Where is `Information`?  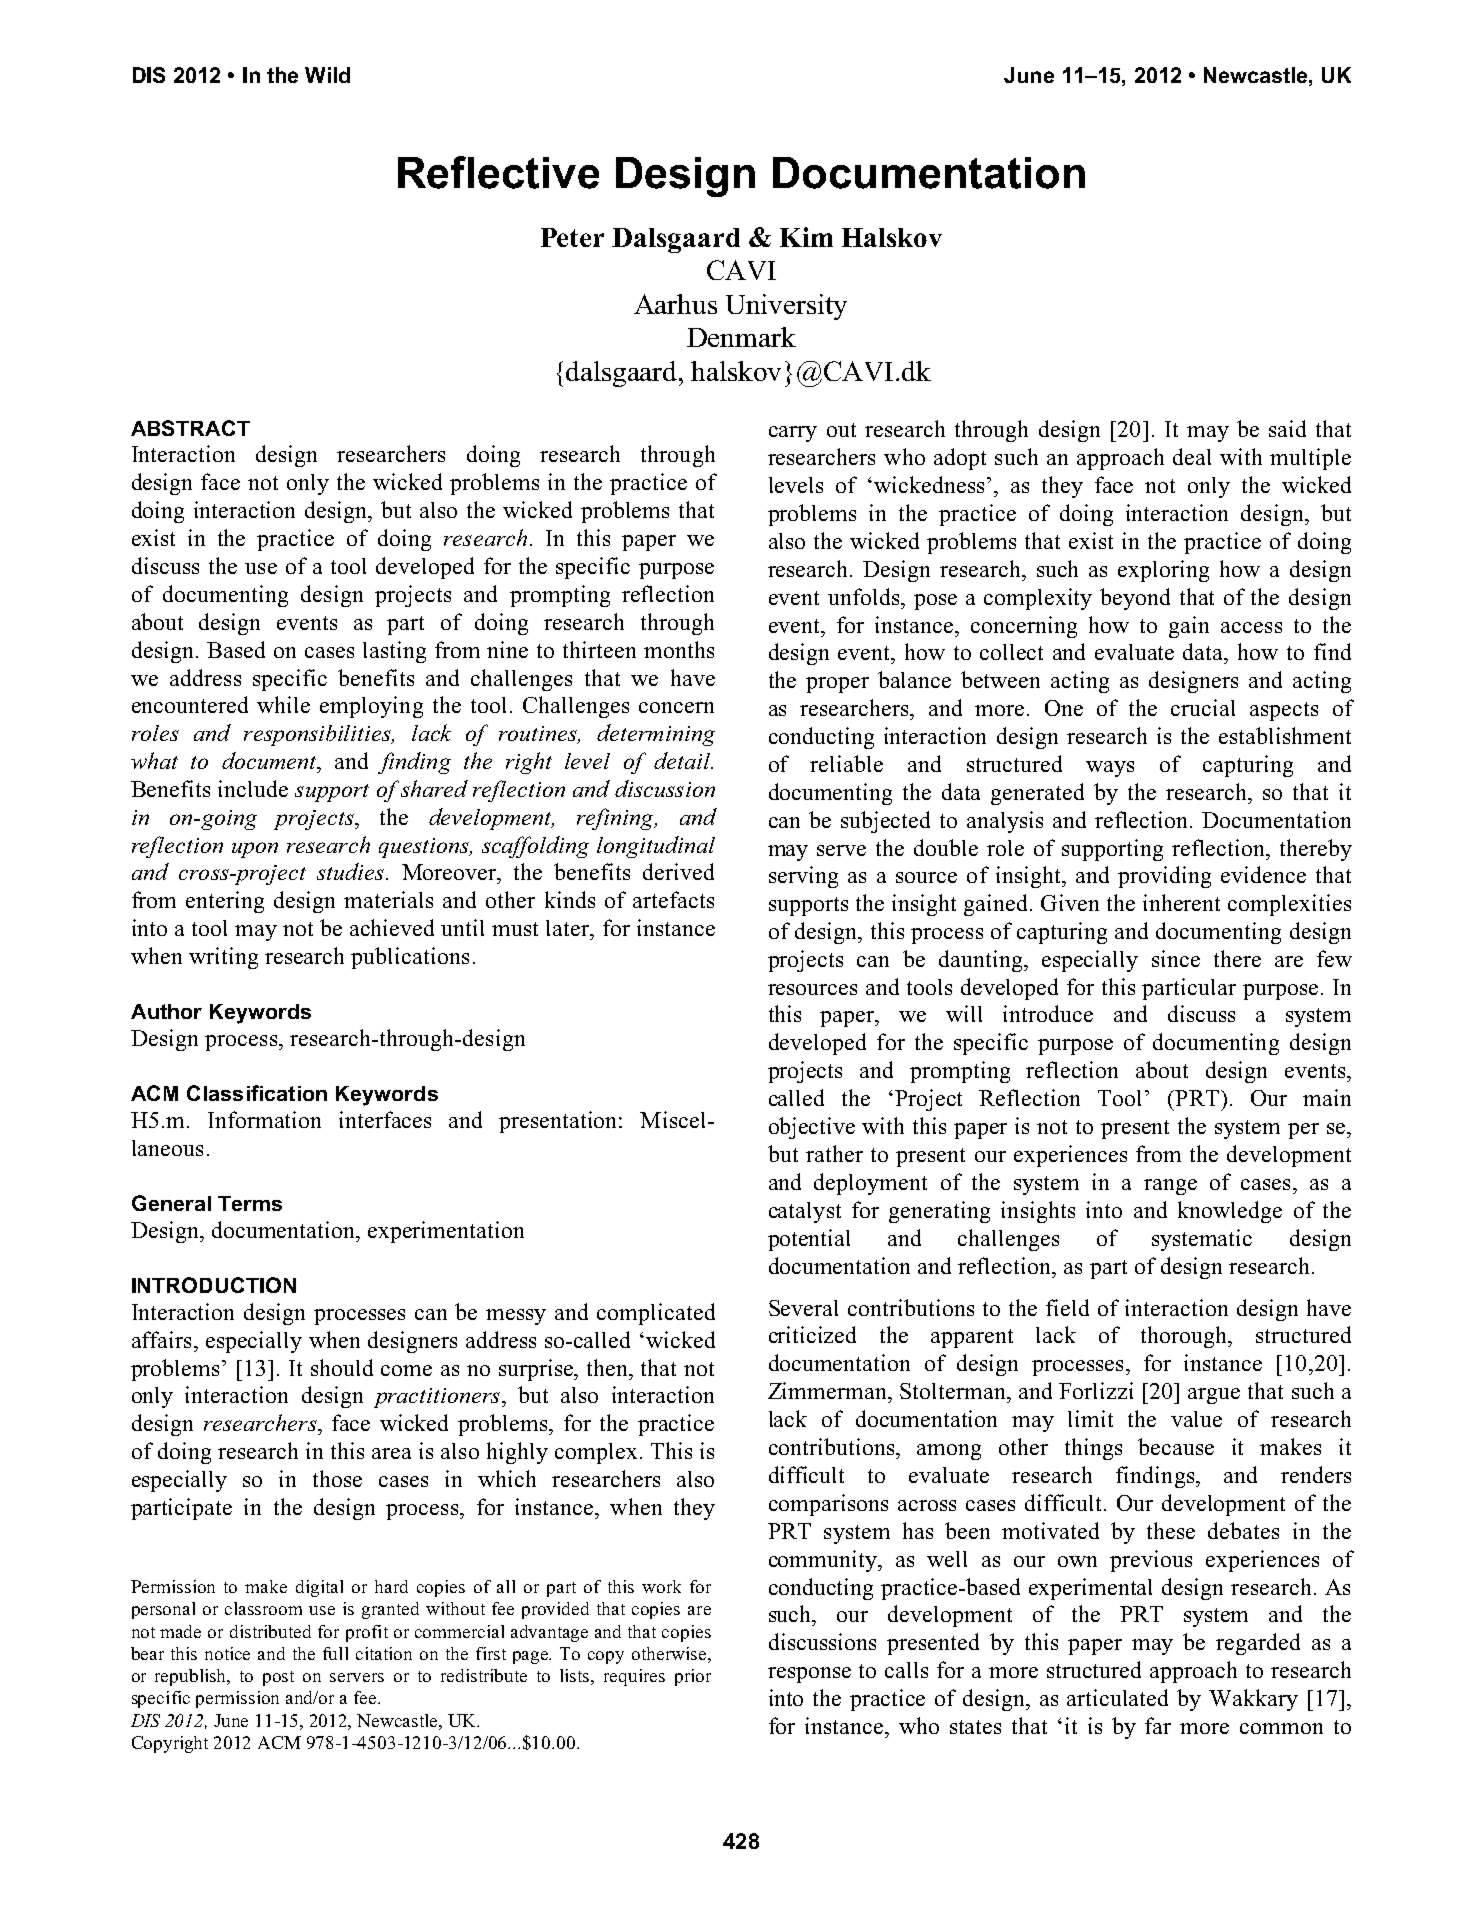 Information is located at coordinates (264, 1119).
